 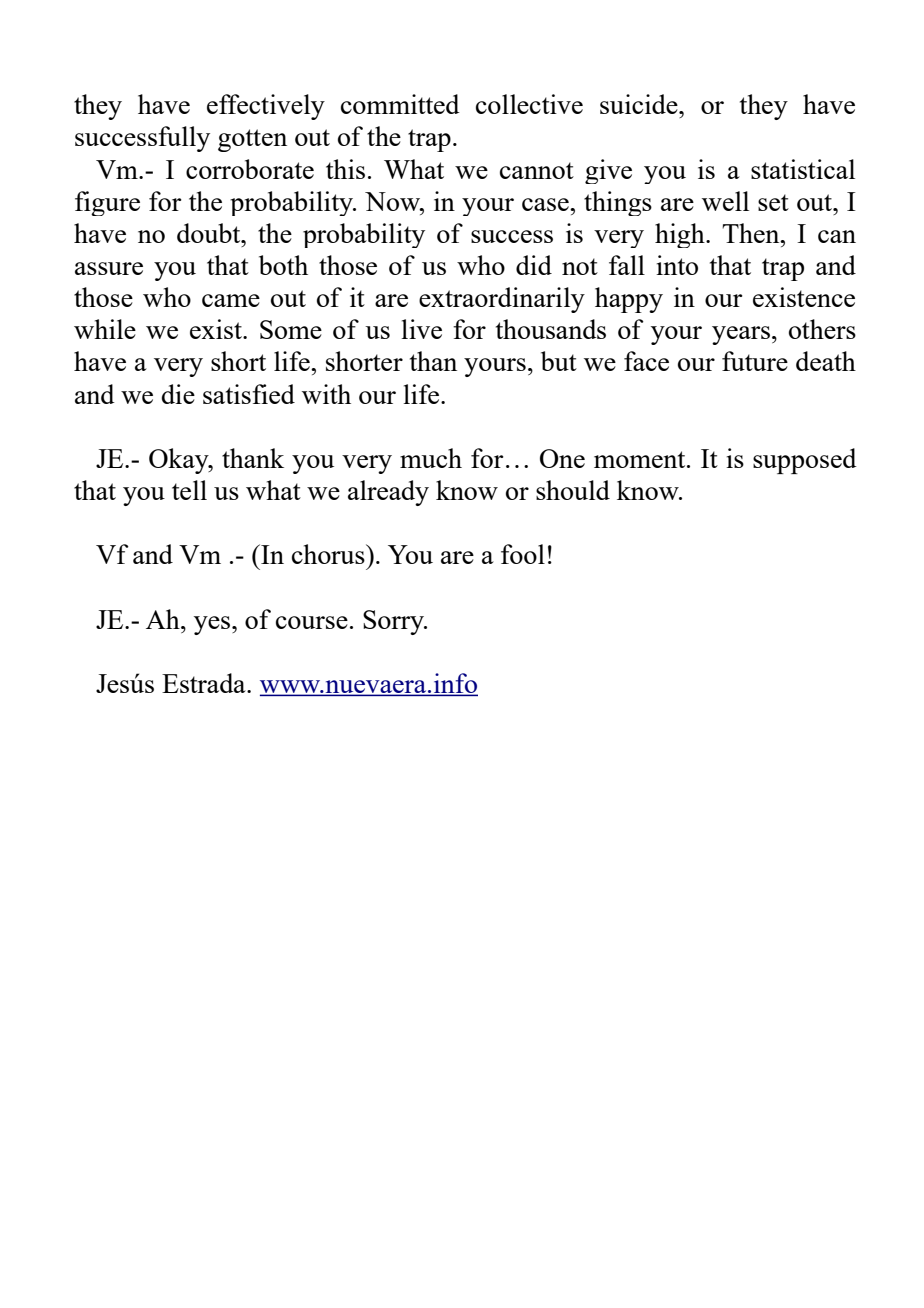 I want to click on collective, so click(x=529, y=104).
